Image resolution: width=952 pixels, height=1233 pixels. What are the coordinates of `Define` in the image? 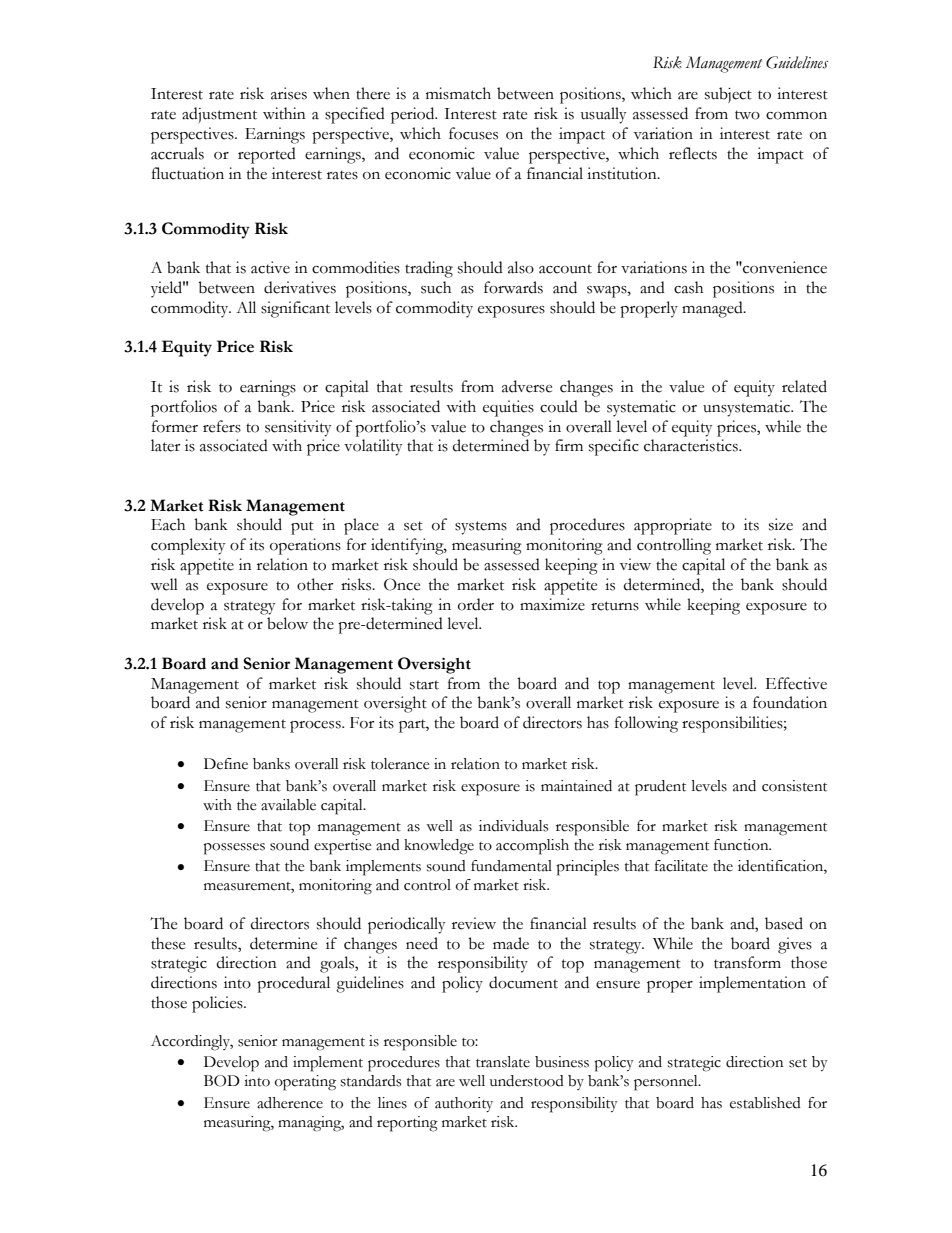 It's located at (226, 764).
